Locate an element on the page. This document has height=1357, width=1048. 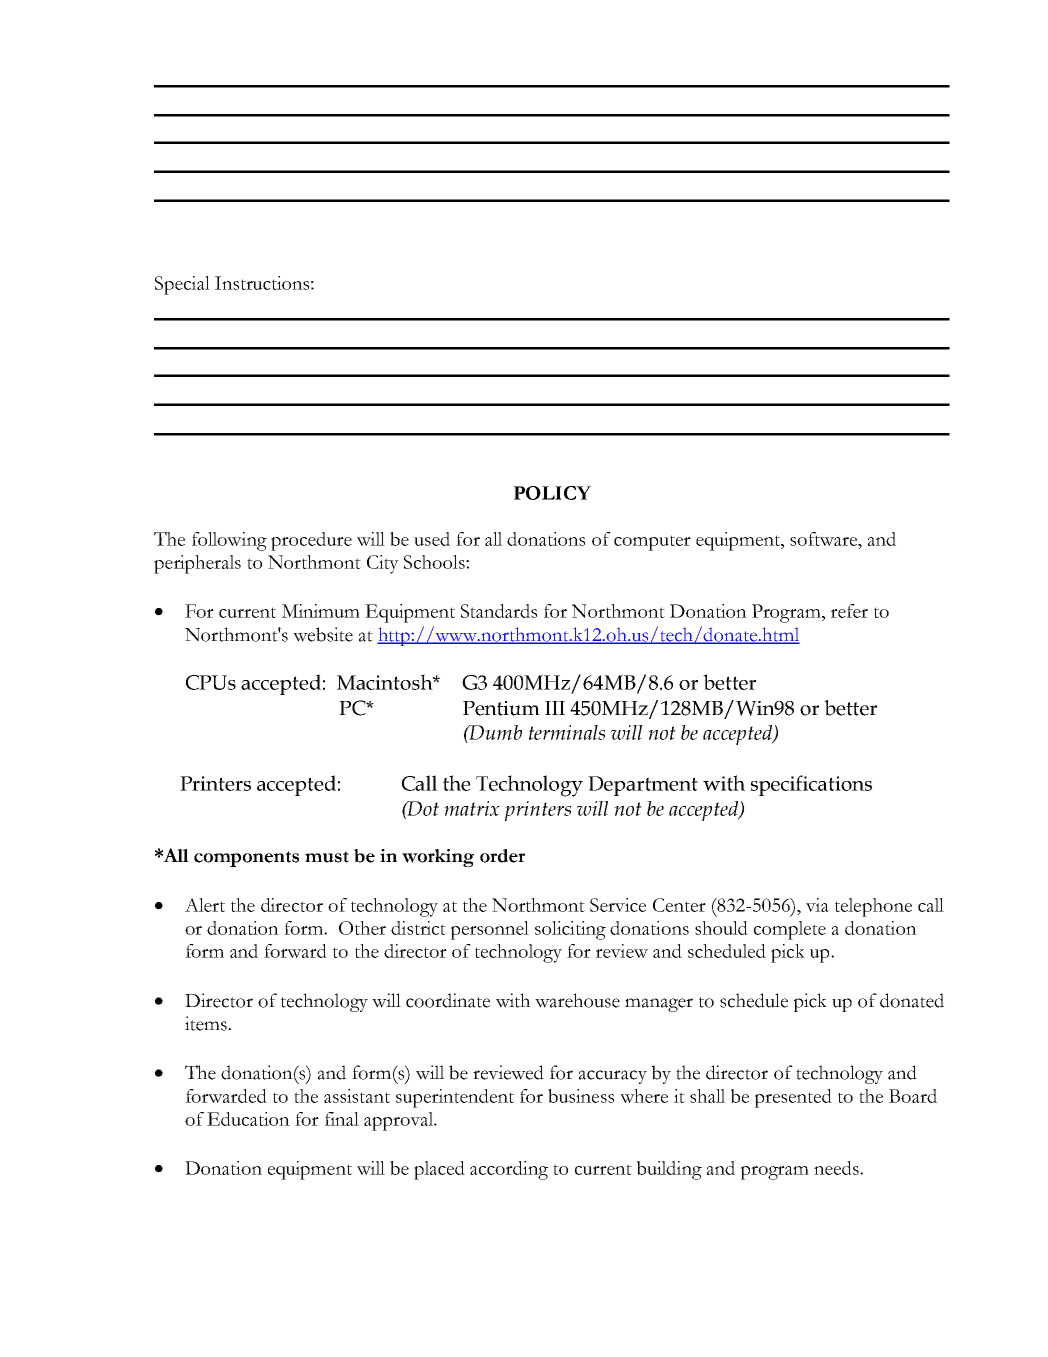
components is located at coordinates (246, 859).
